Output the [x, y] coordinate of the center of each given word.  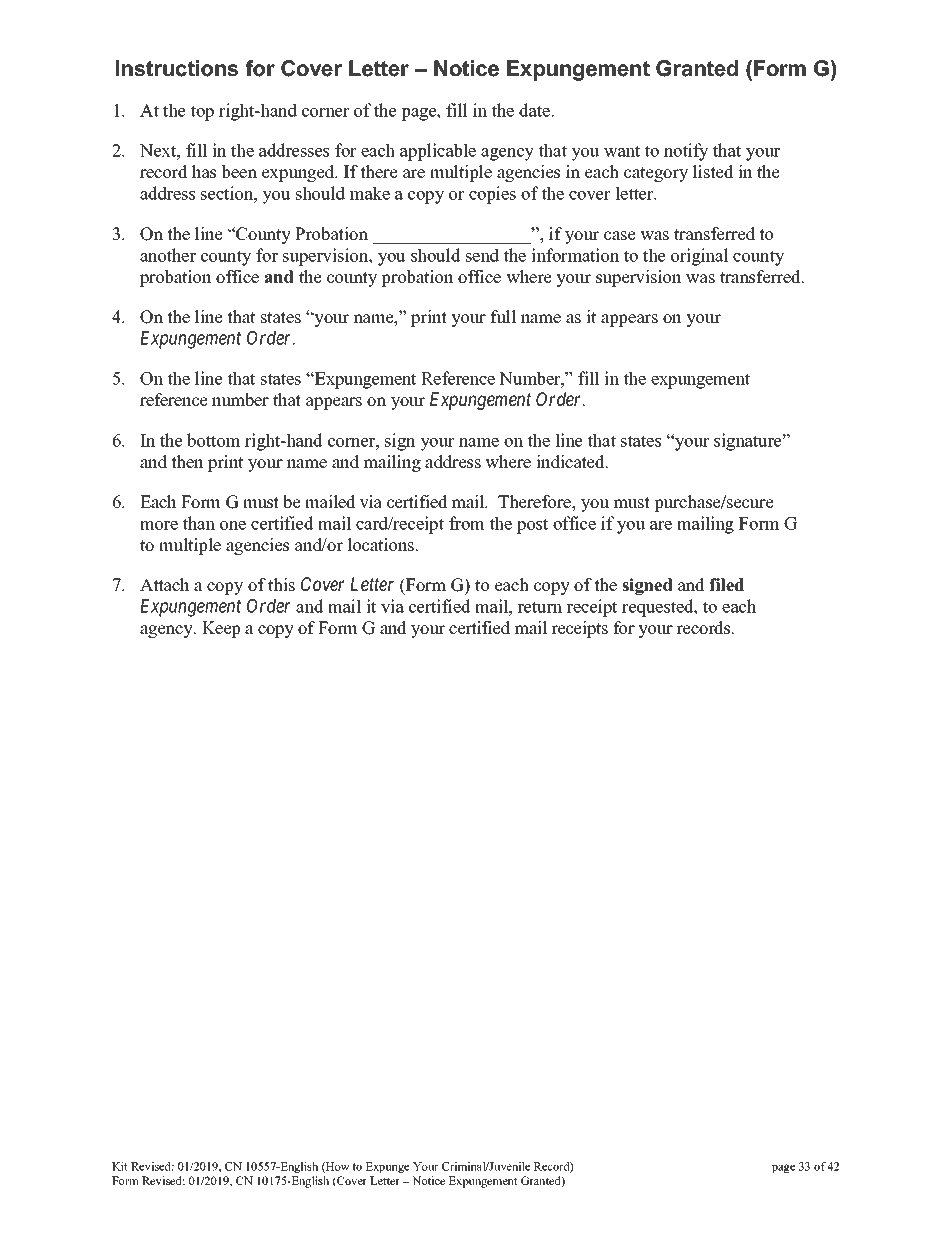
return [539, 607]
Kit [120, 1166]
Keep [221, 629]
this [281, 585]
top [202, 113]
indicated [571, 462]
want [622, 151]
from [467, 523]
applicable [438, 152]
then [187, 462]
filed [726, 585]
